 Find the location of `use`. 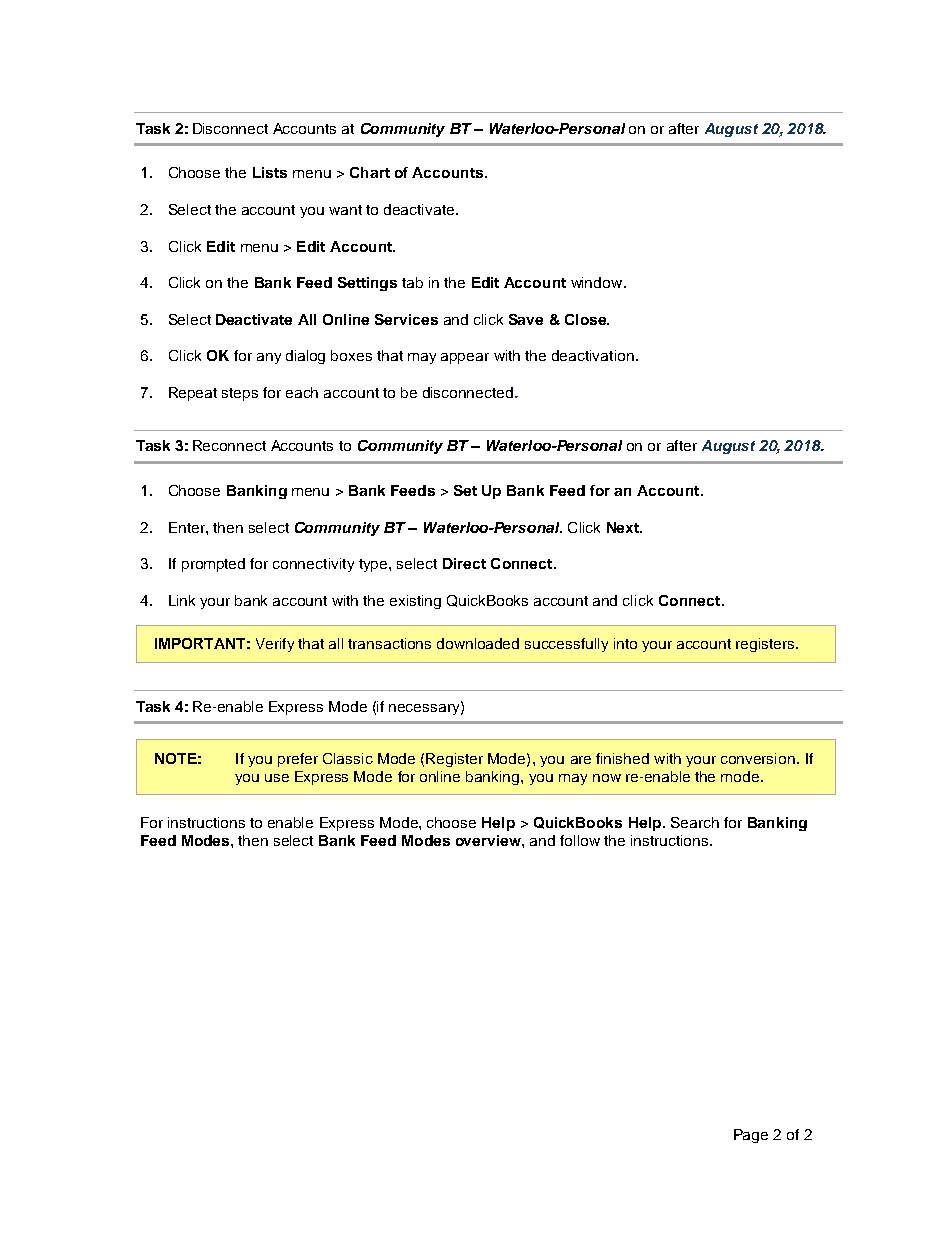

use is located at coordinates (277, 778).
